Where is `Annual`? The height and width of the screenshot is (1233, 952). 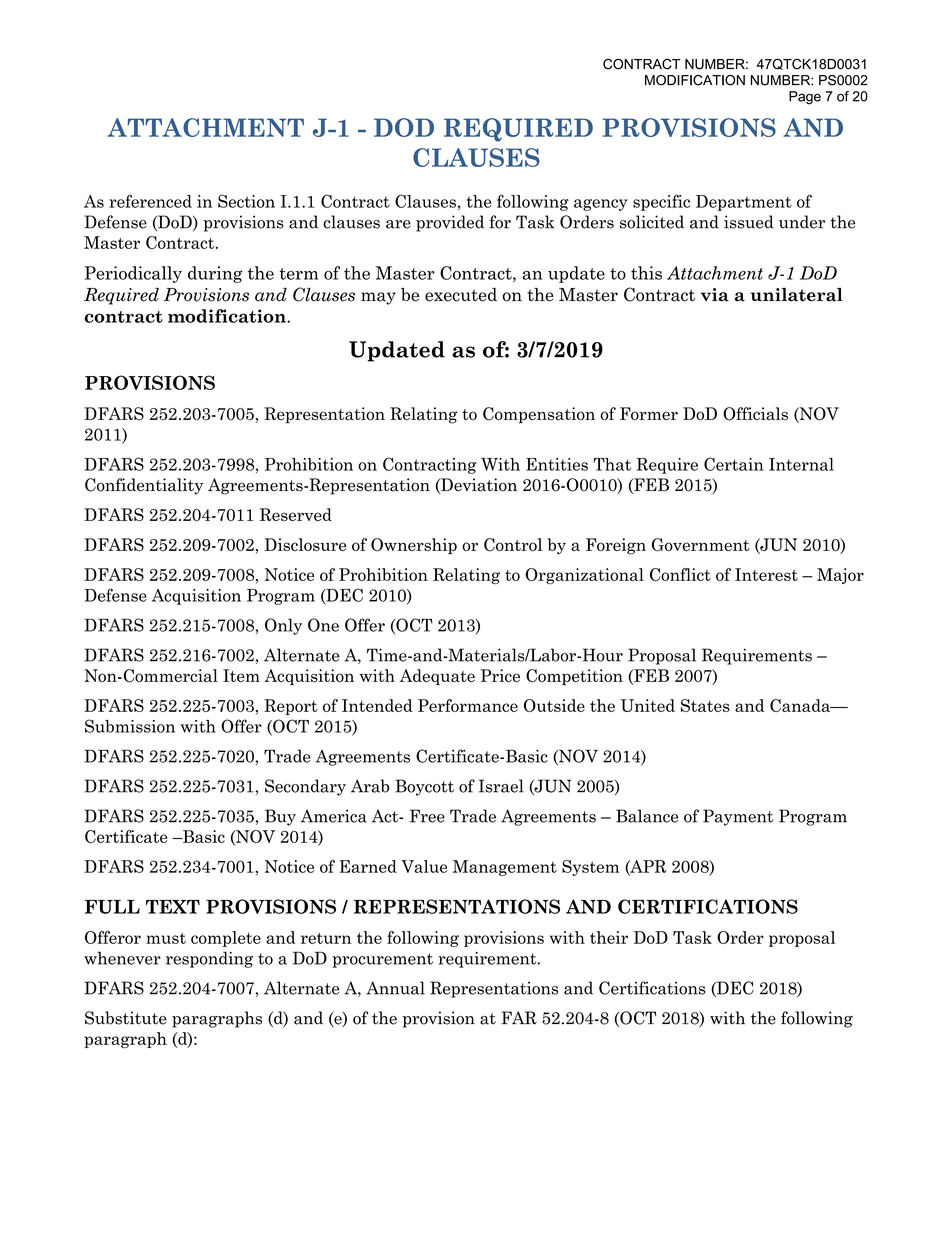
Annual is located at coordinates (395, 988).
